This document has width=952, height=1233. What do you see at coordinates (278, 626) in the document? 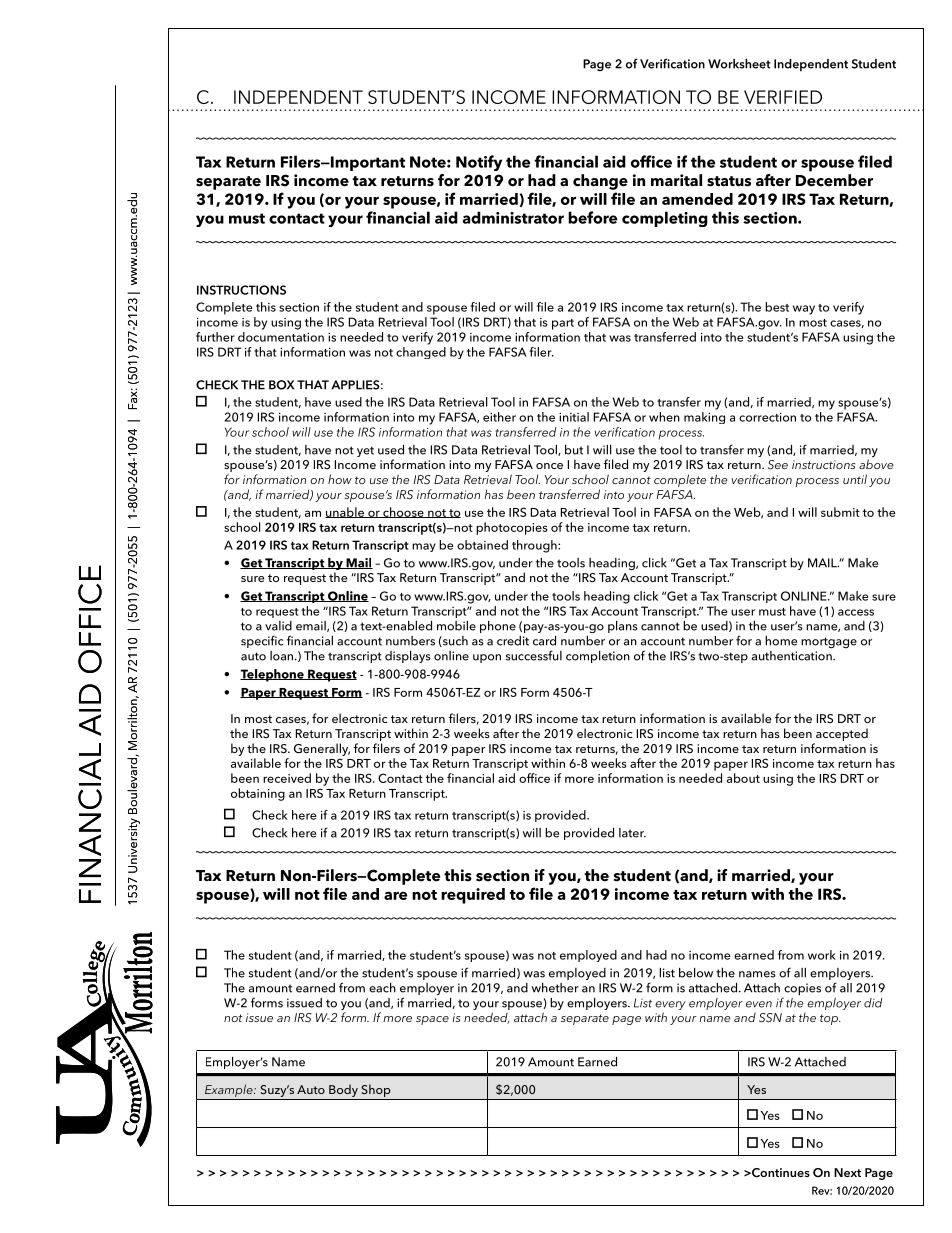
I see `valid` at bounding box center [278, 626].
